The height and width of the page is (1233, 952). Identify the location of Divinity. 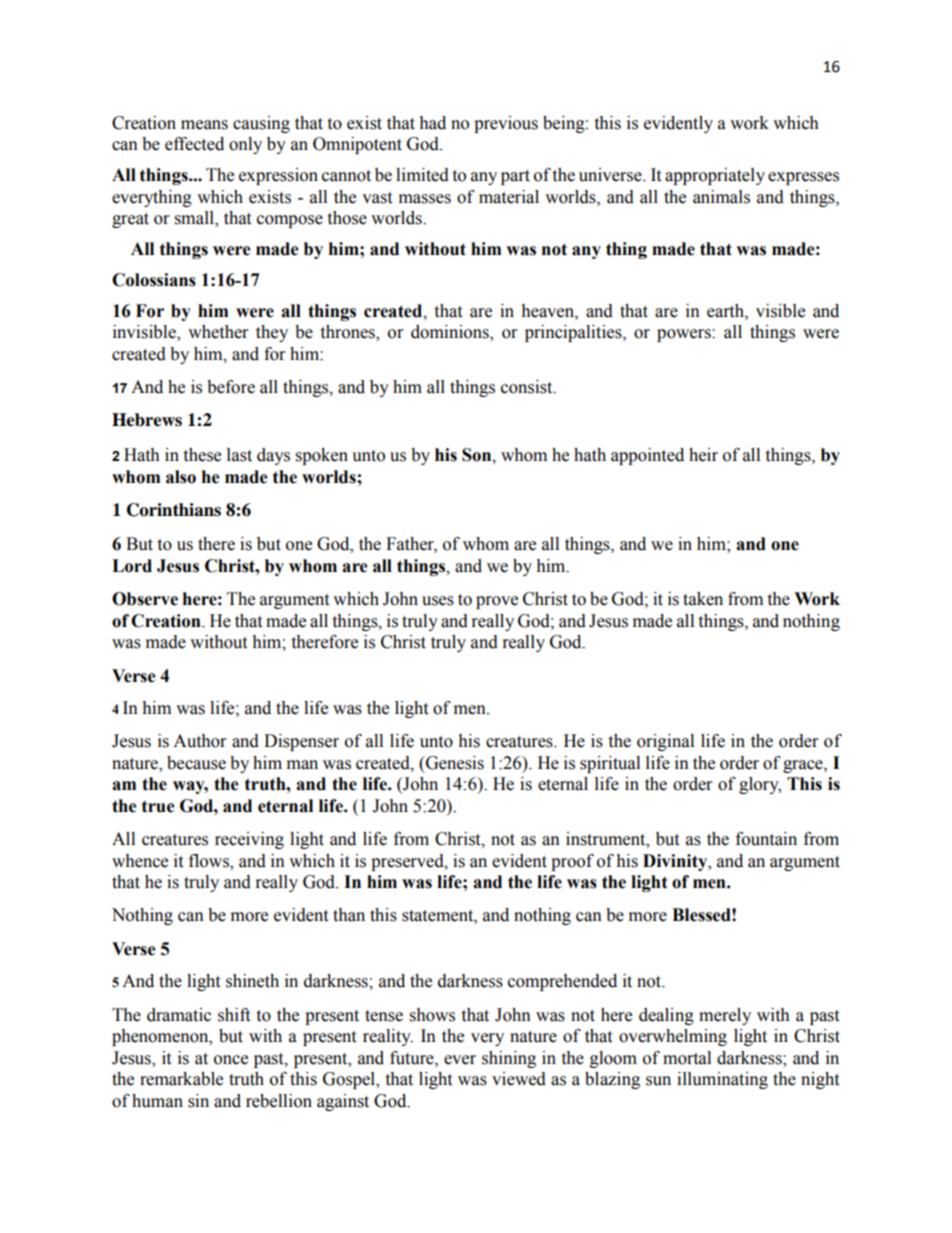
(676, 862).
